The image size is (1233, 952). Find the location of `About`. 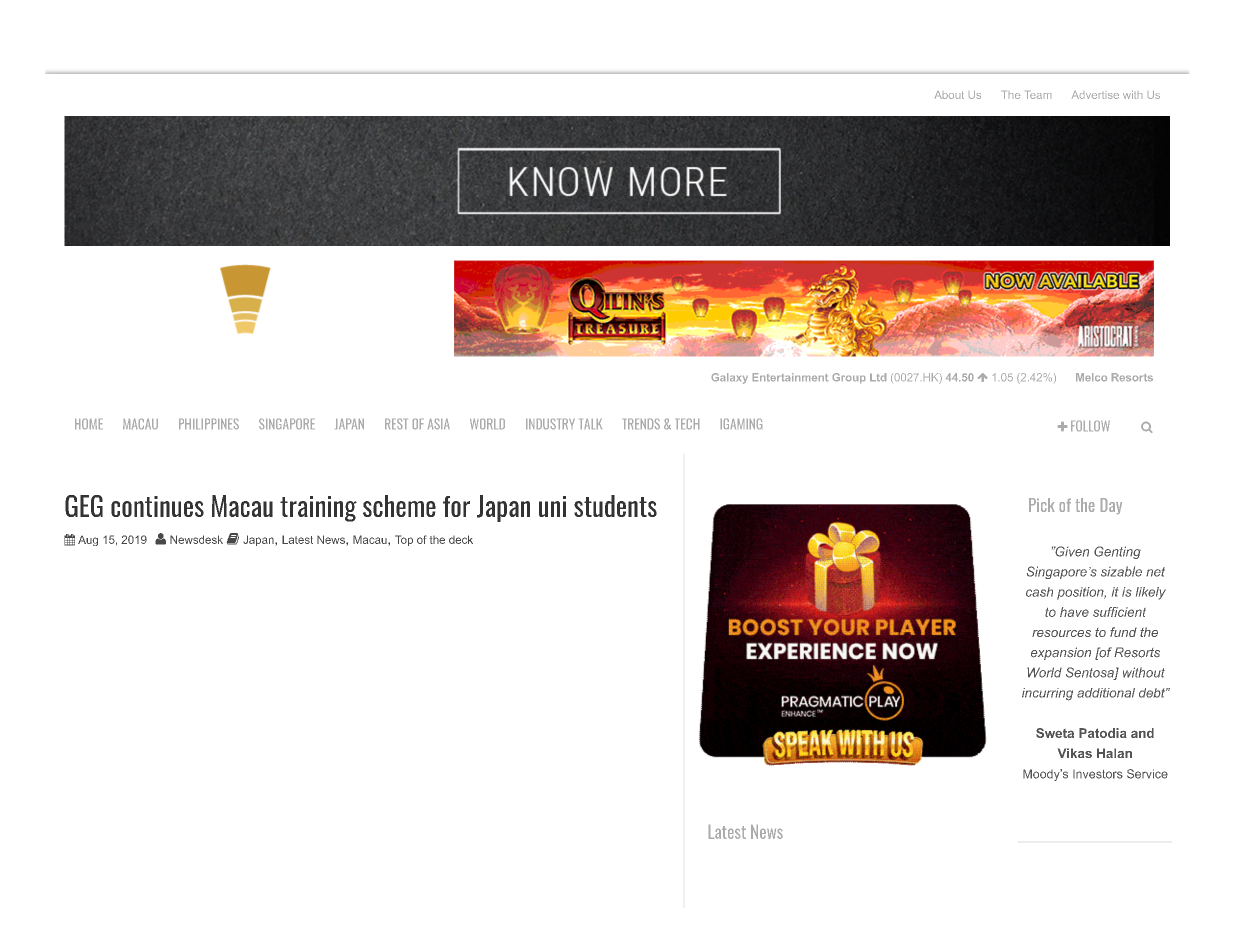

About is located at coordinates (949, 95).
